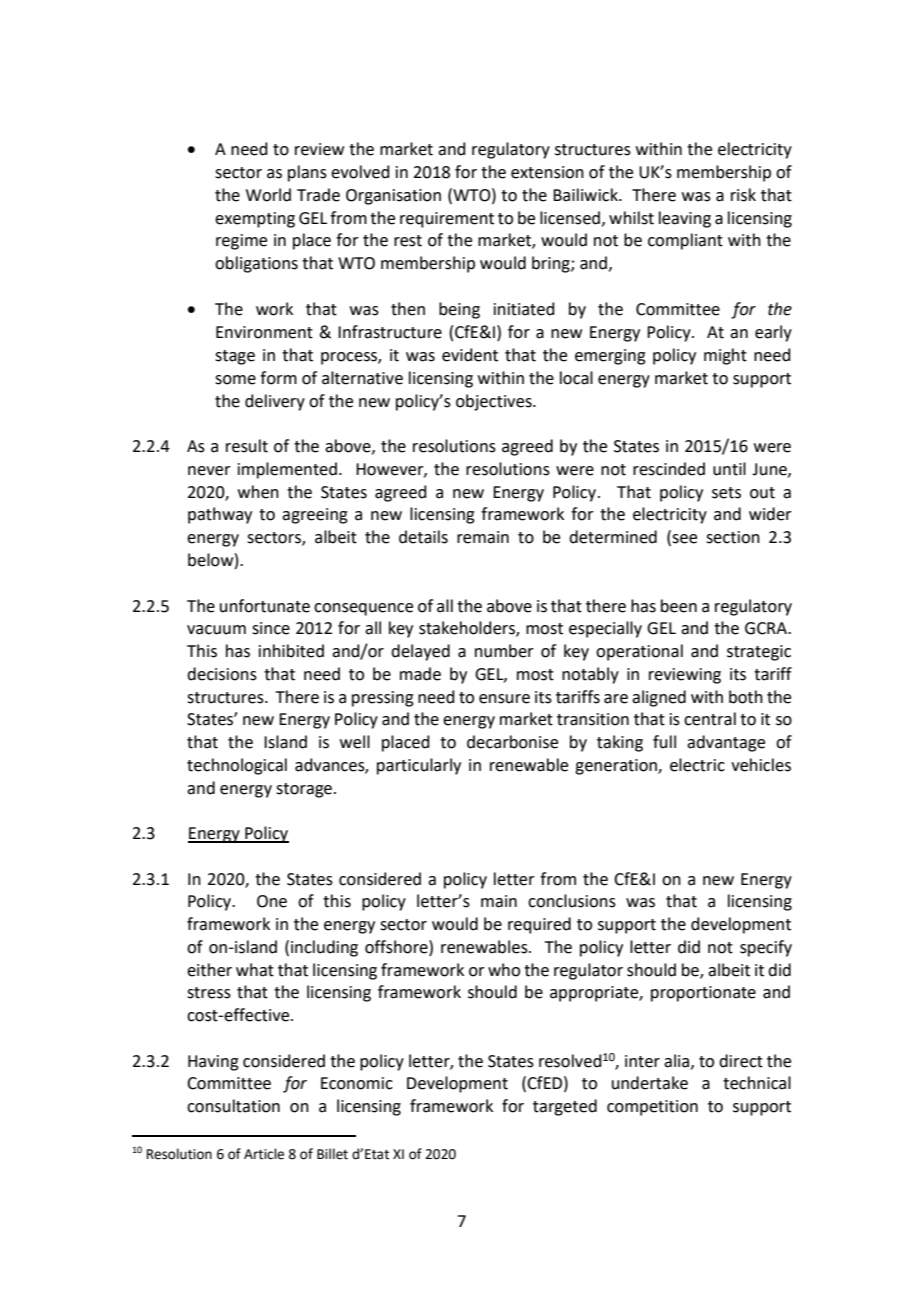  What do you see at coordinates (512, 742) in the screenshot?
I see `decarbonise` at bounding box center [512, 742].
